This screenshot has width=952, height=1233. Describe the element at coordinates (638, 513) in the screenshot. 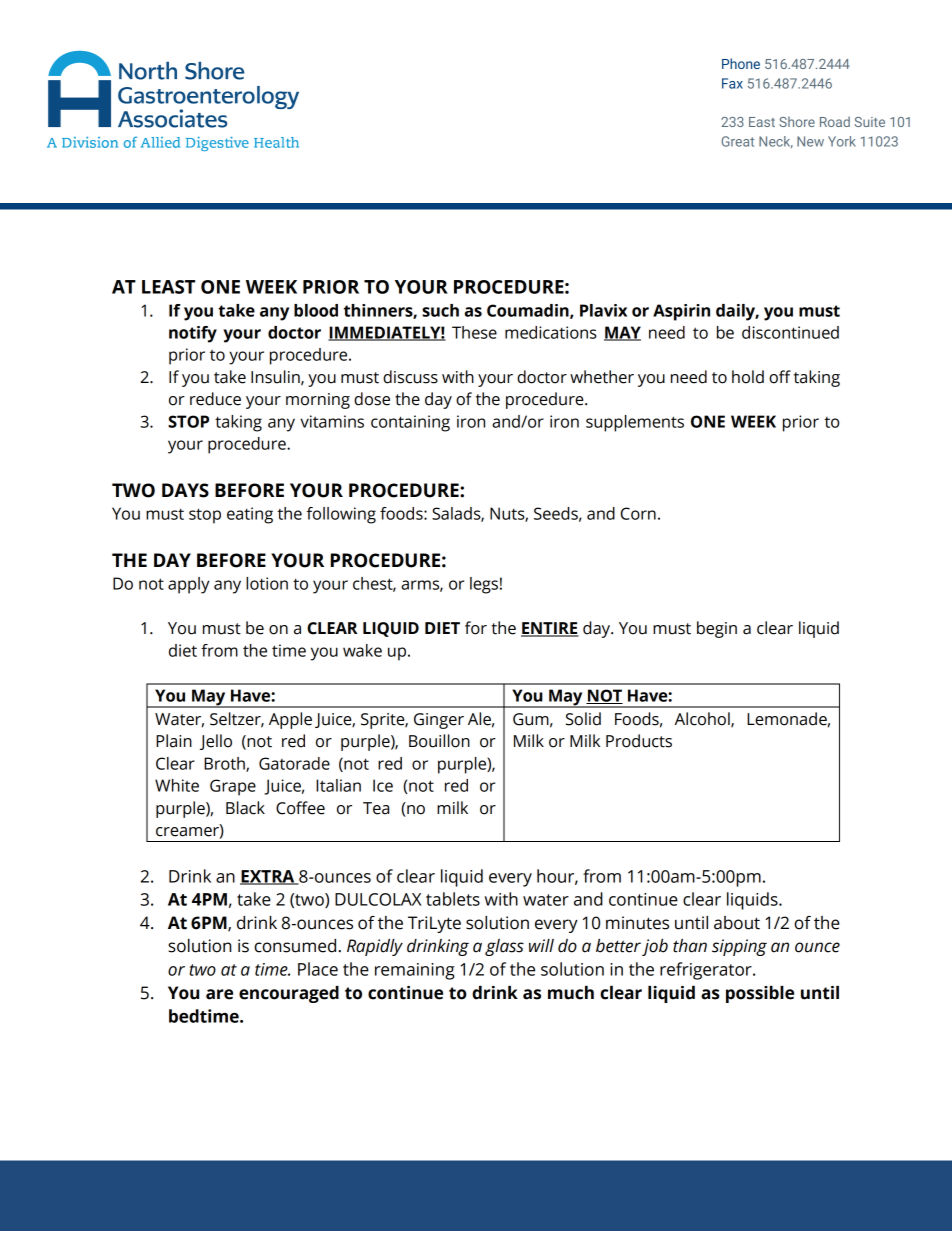

I see `Corn` at that location.
